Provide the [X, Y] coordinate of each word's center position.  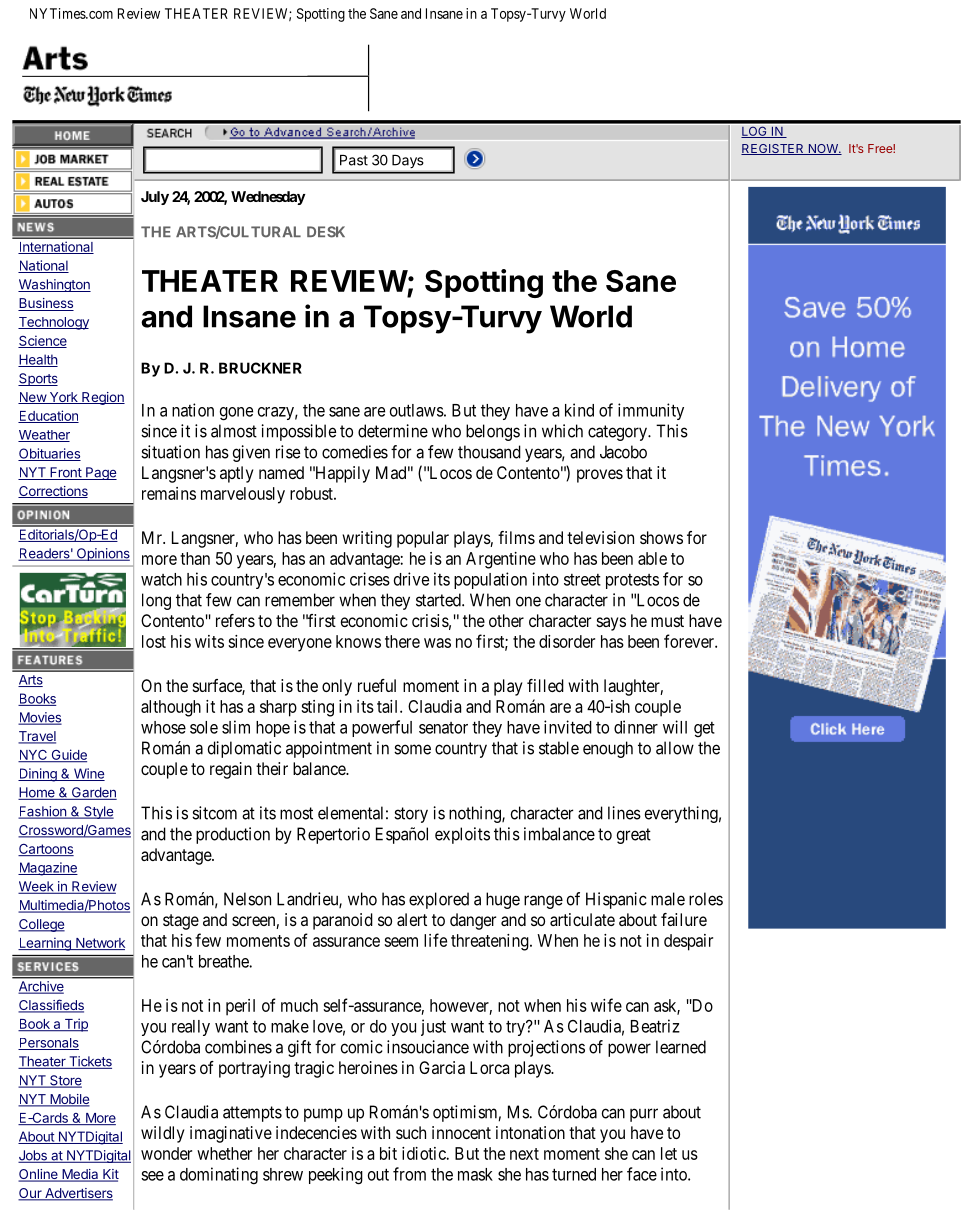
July [155, 198]
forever [690, 641]
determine [393, 431]
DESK [326, 232]
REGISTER [773, 149]
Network [99, 944]
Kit [110, 1175]
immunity [651, 411]
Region [102, 398]
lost [154, 641]
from [409, 1174]
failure [684, 919]
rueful [377, 685]
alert [412, 919]
